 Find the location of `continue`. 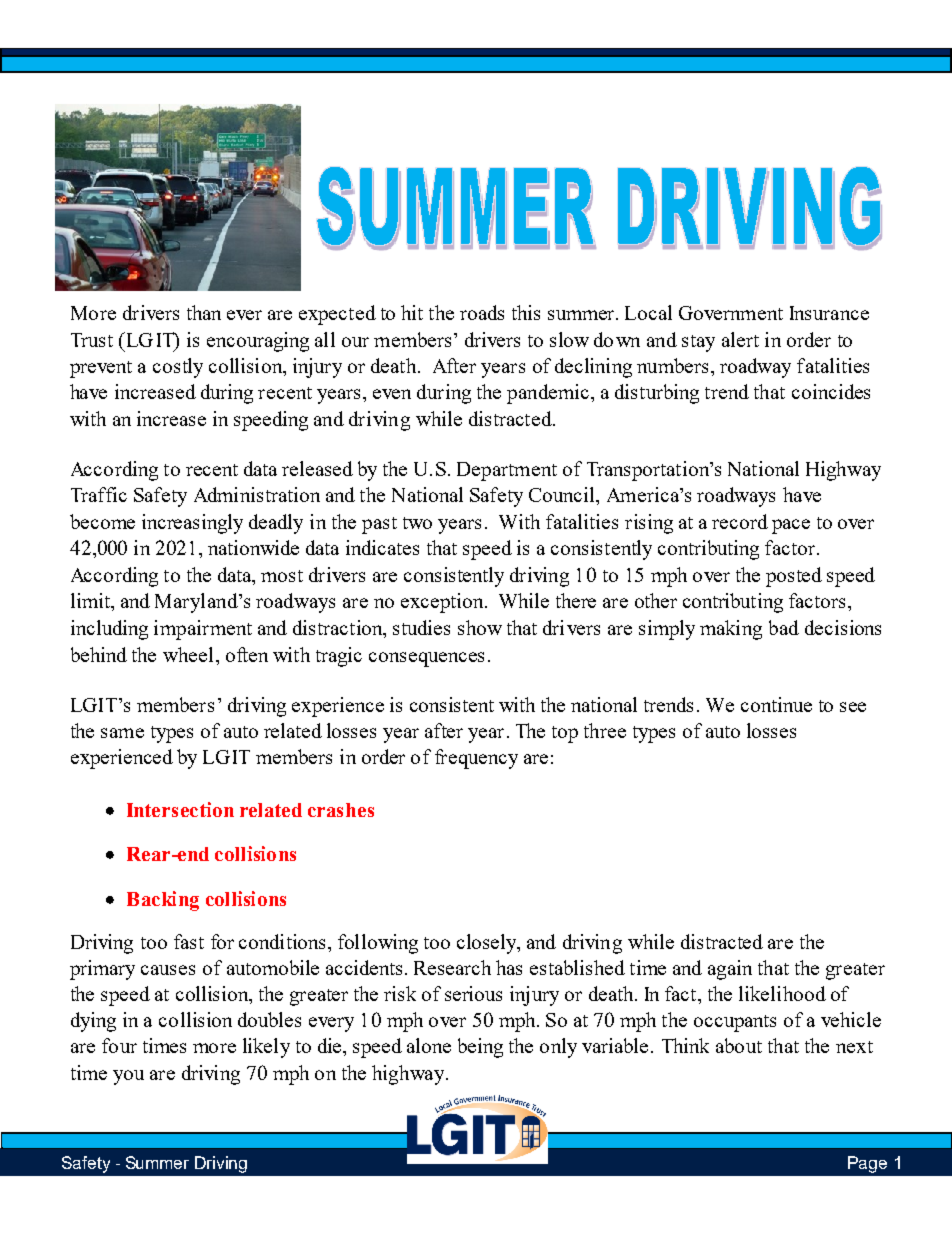

continue is located at coordinates (776, 704).
